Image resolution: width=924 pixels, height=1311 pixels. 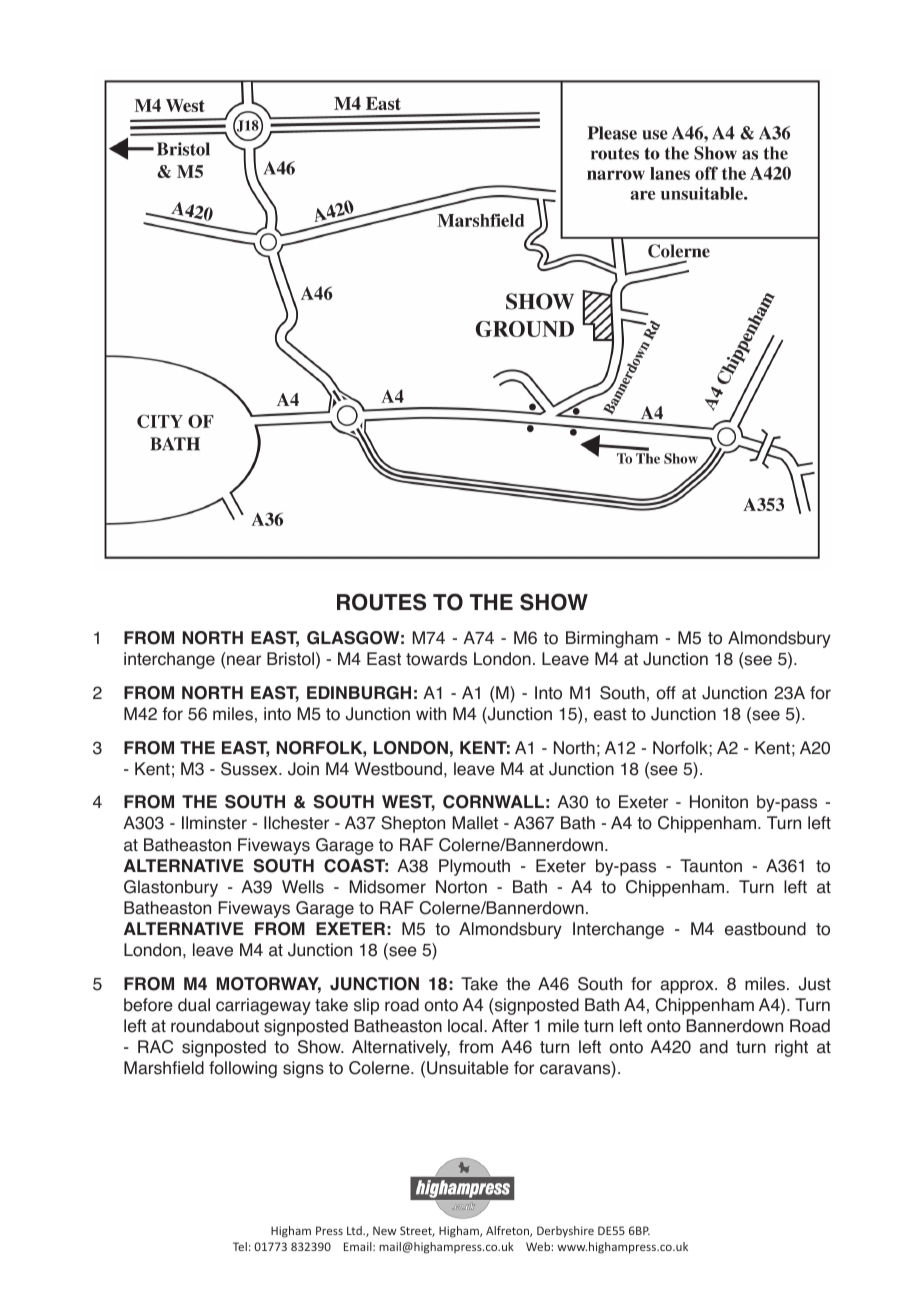 What do you see at coordinates (666, 693) in the screenshot?
I see `off` at bounding box center [666, 693].
